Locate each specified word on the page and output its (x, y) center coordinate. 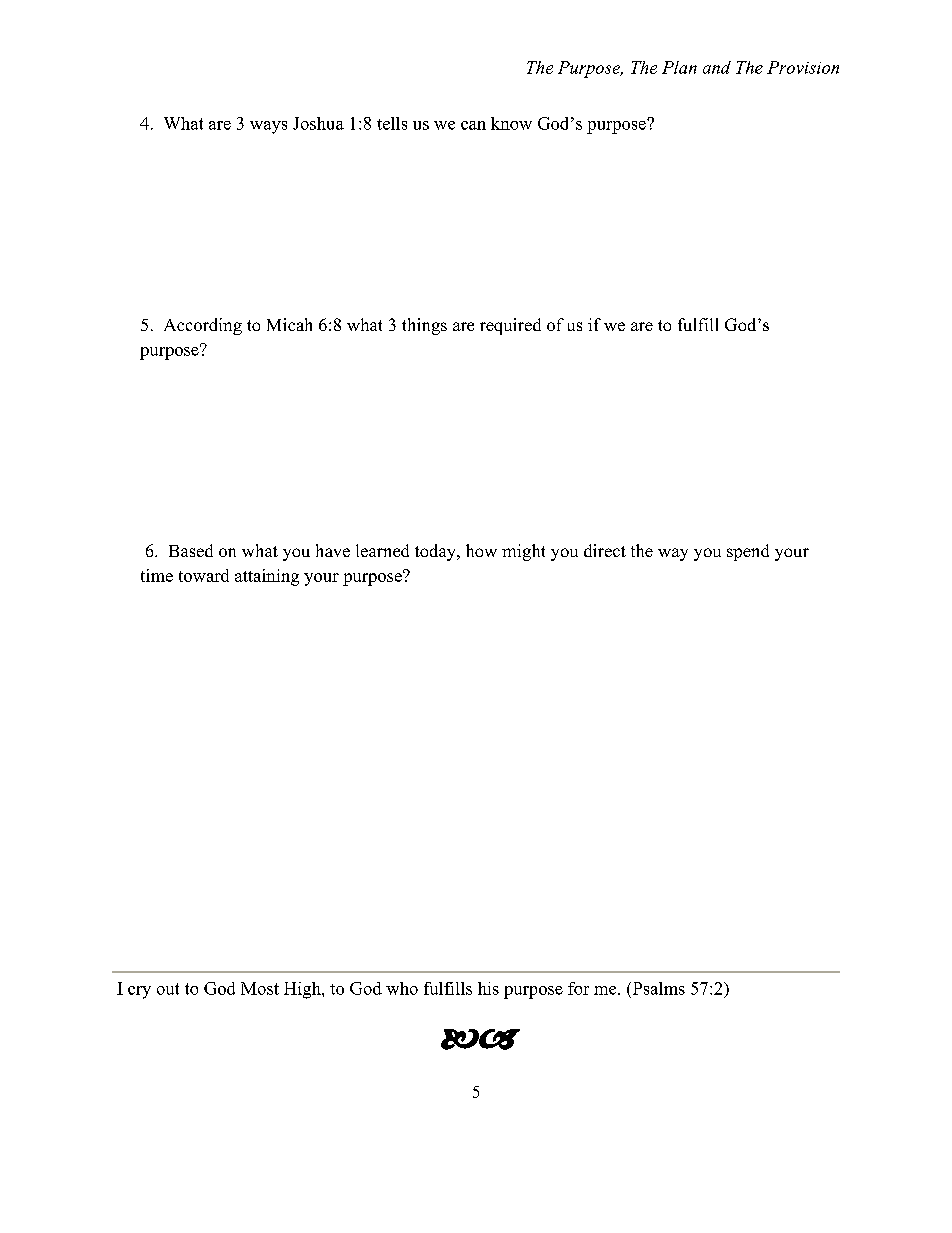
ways (268, 127)
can (473, 125)
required (510, 326)
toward (204, 575)
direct (605, 550)
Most (260, 988)
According (203, 326)
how (481, 550)
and (717, 67)
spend (748, 552)
